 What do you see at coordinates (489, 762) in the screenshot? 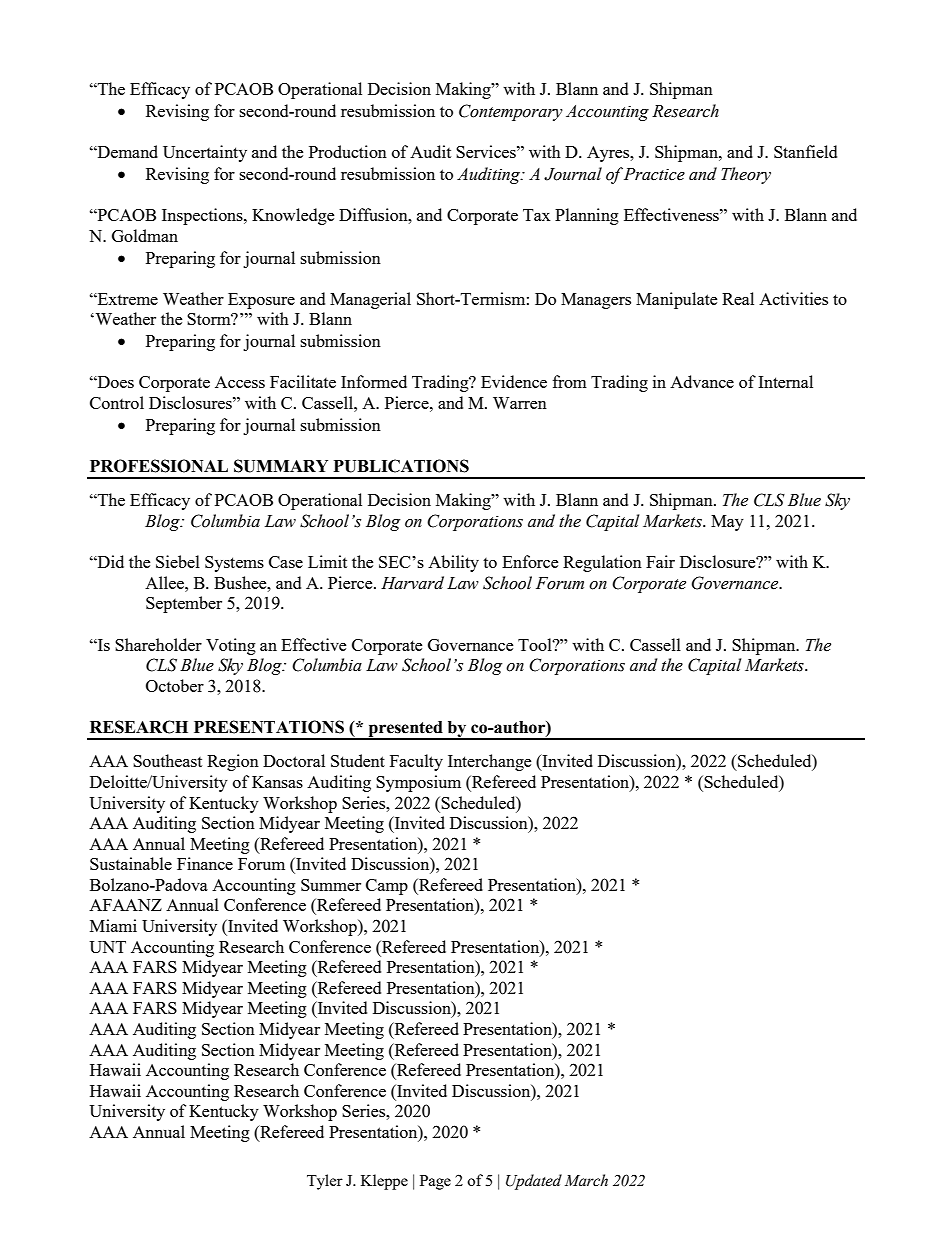
I see `Interchange` at bounding box center [489, 762].
